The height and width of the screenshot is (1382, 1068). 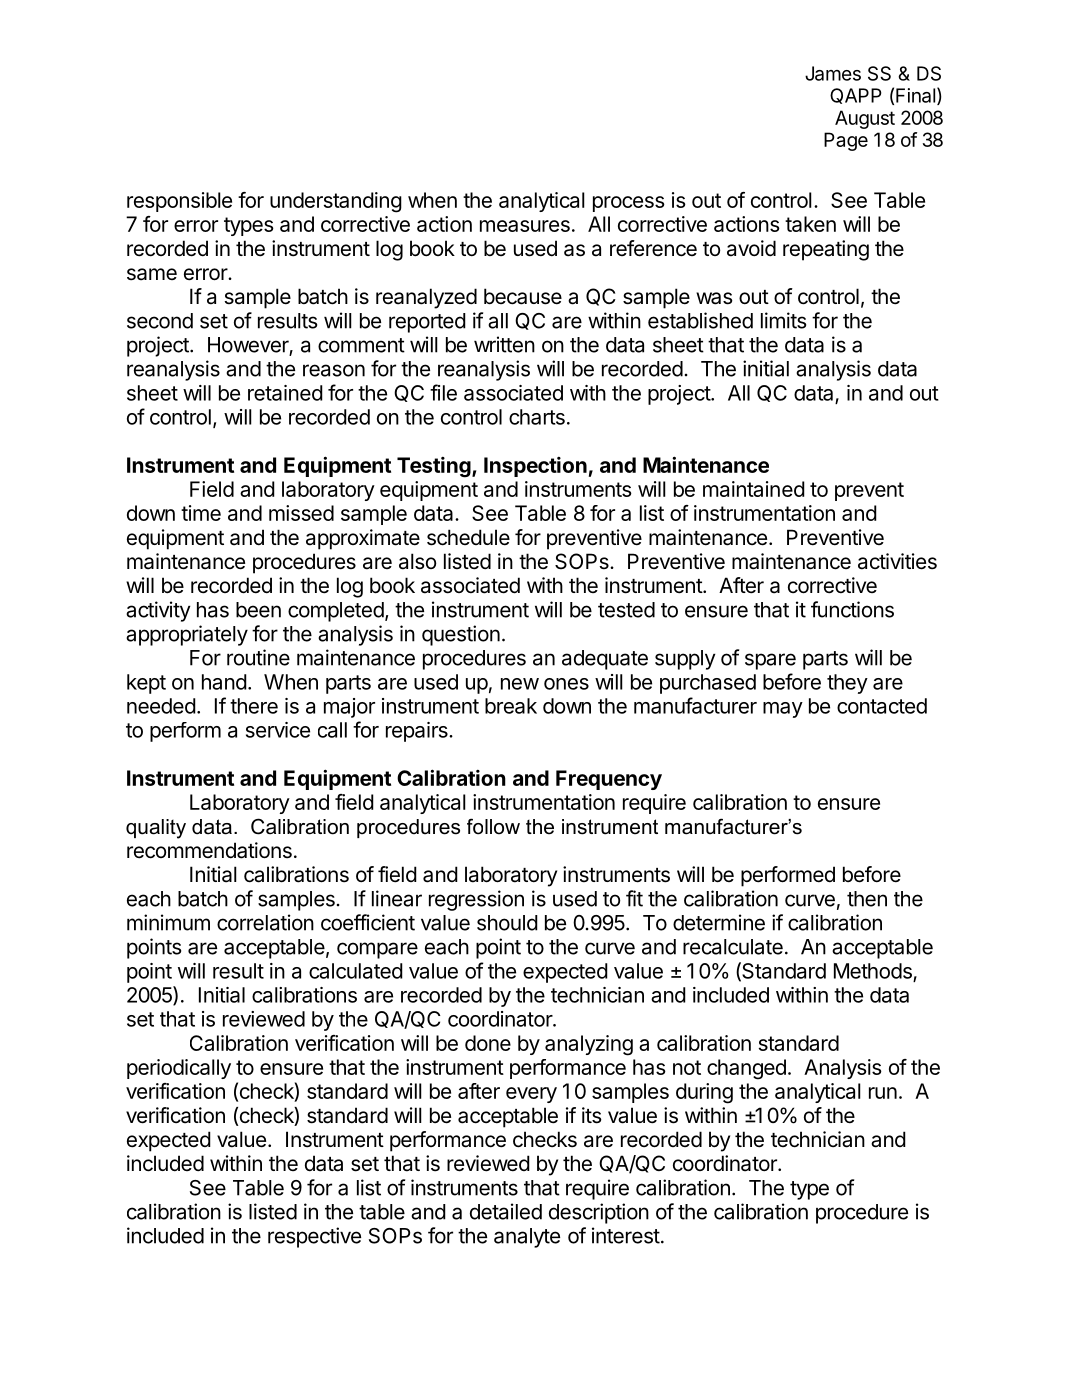 What do you see at coordinates (179, 202) in the screenshot?
I see `responsible` at bounding box center [179, 202].
